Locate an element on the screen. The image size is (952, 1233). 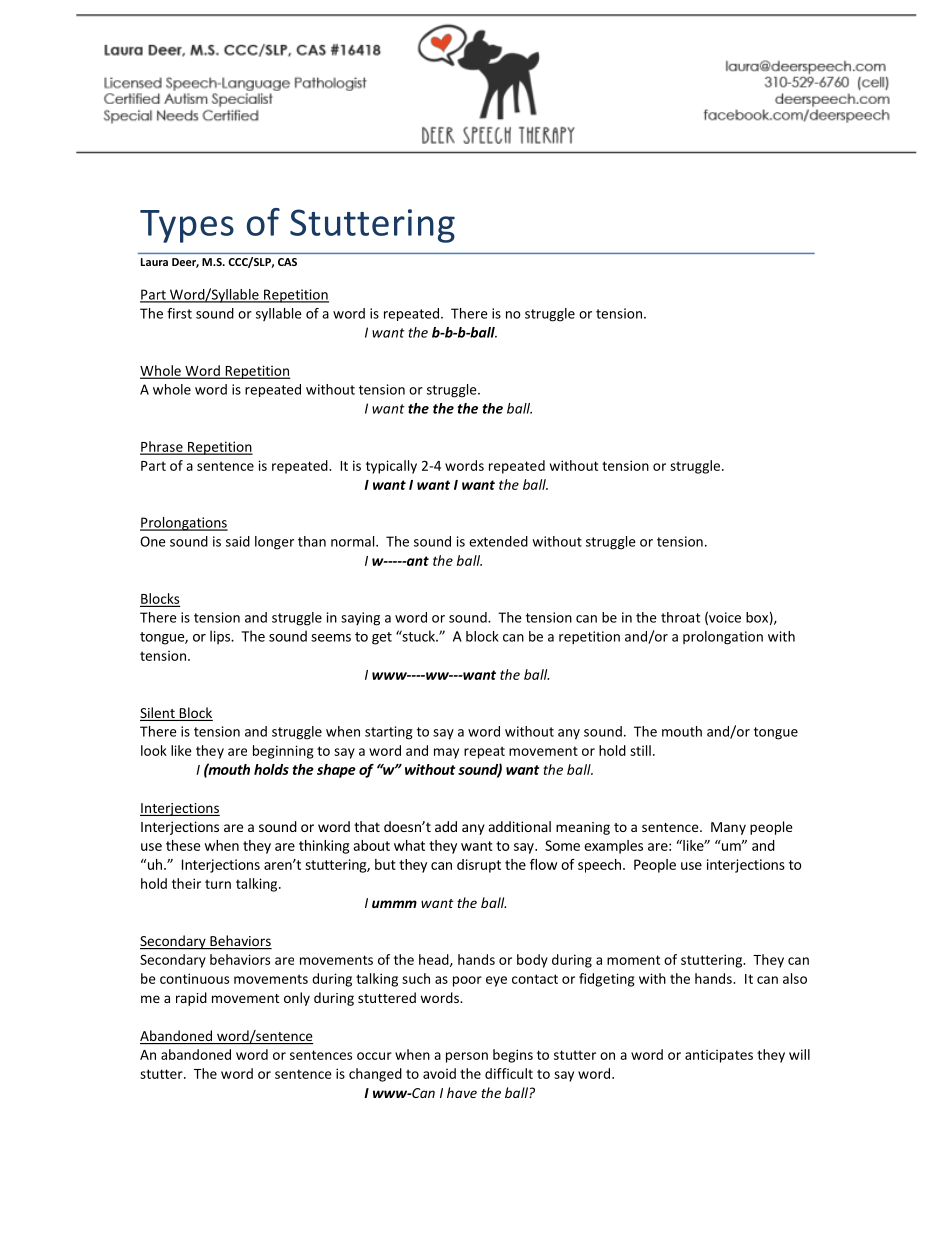
Types is located at coordinates (187, 226).
